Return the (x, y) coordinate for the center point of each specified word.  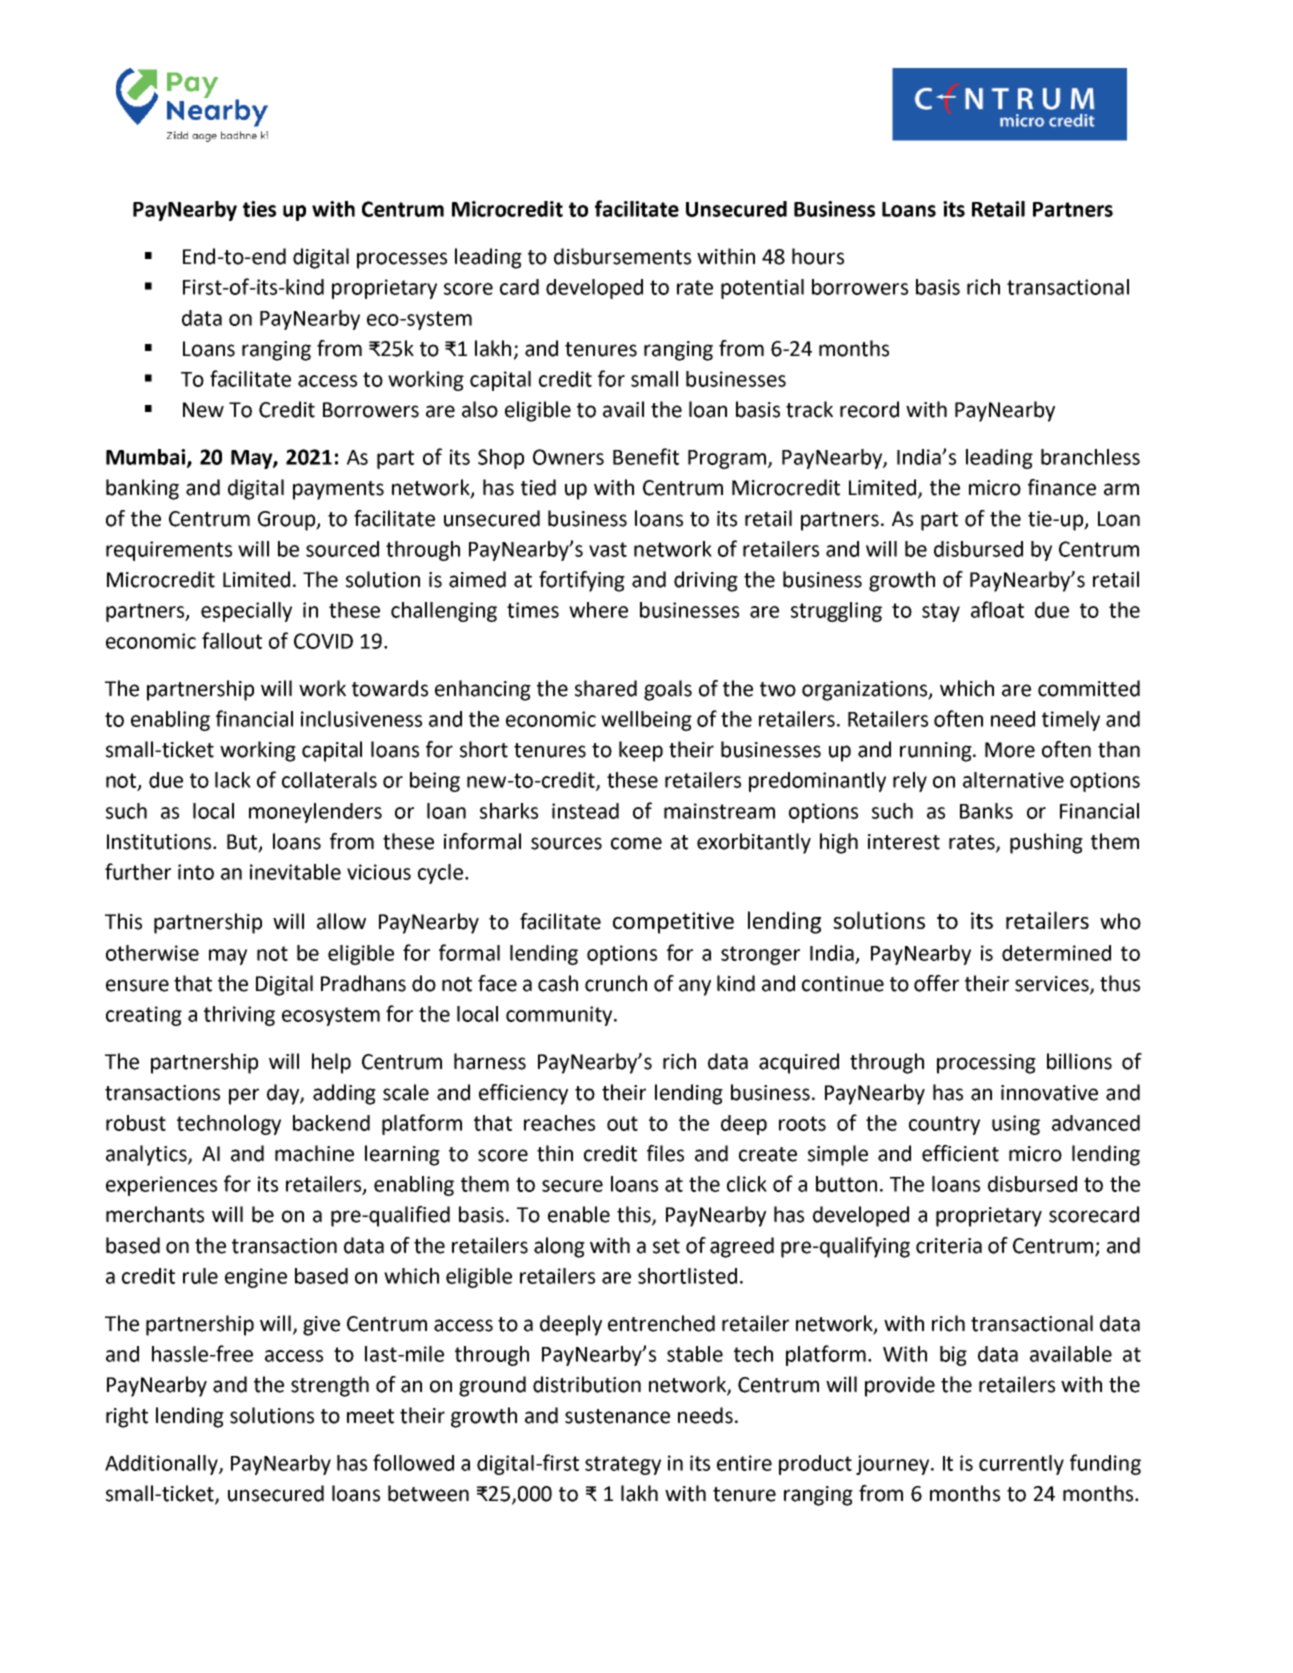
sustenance (617, 1416)
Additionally (162, 1465)
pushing (1046, 843)
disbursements (622, 256)
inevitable (295, 872)
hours (818, 256)
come (636, 843)
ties (259, 209)
